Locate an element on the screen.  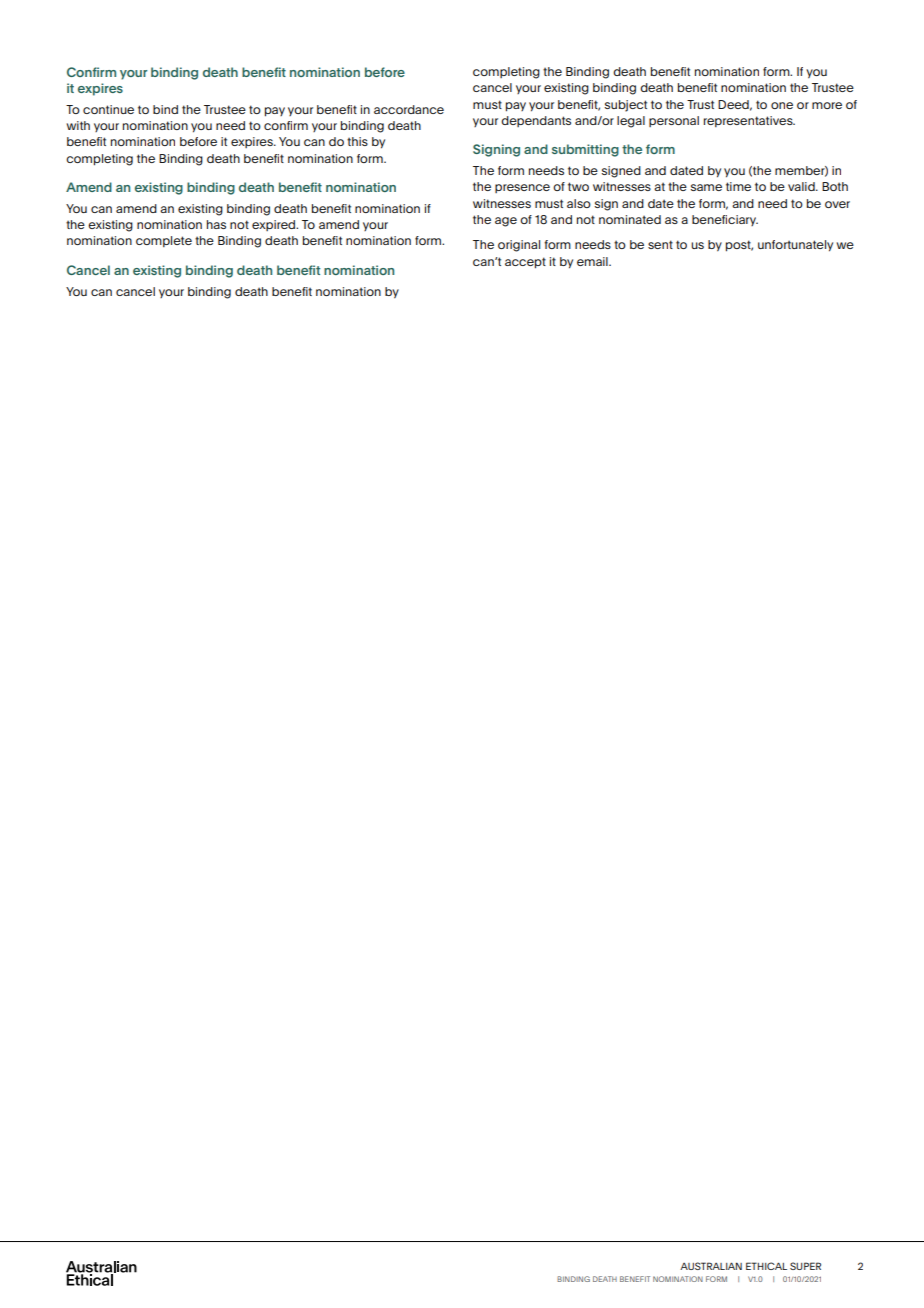
email is located at coordinates (593, 261).
